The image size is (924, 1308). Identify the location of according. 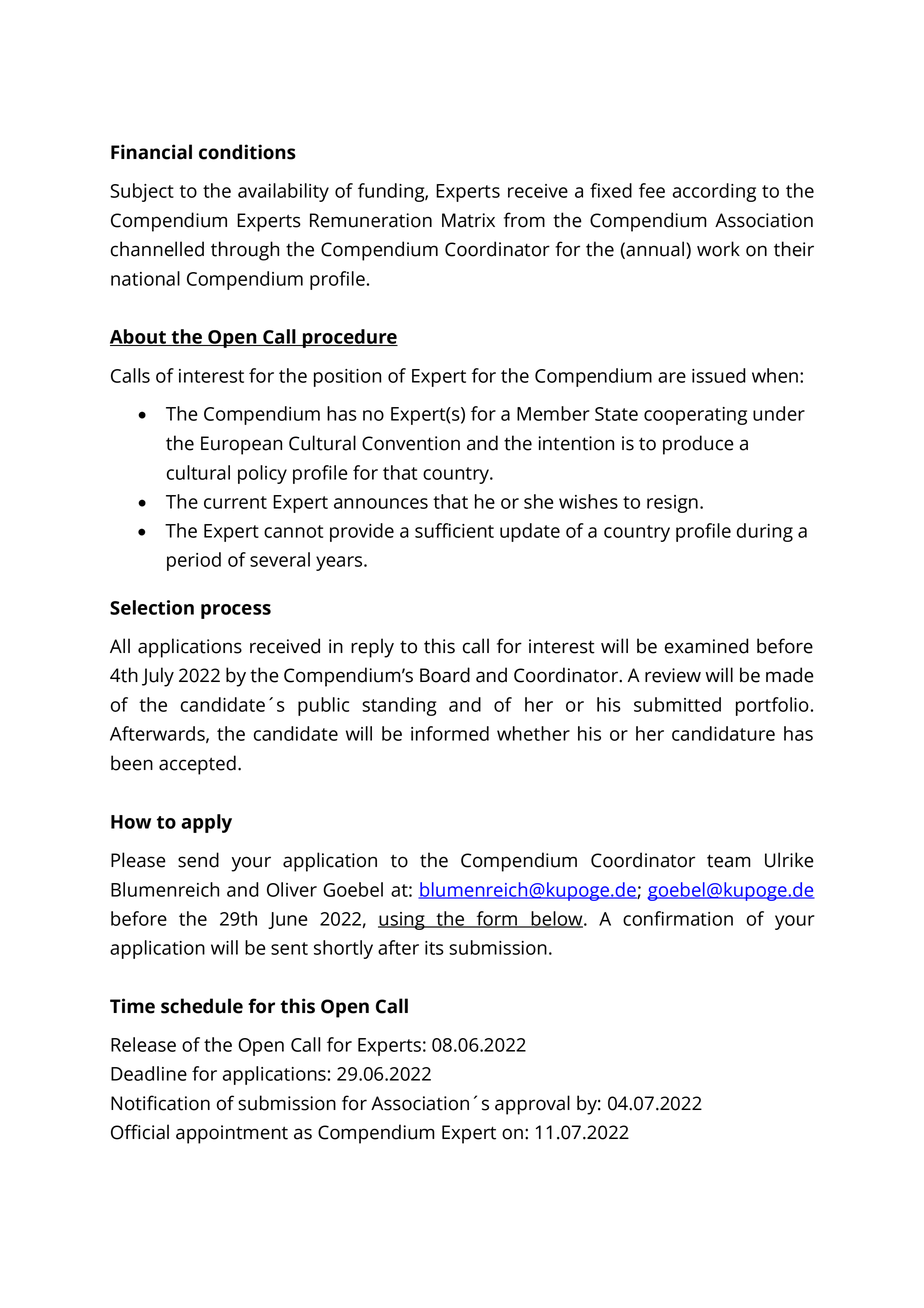
(714, 192).
